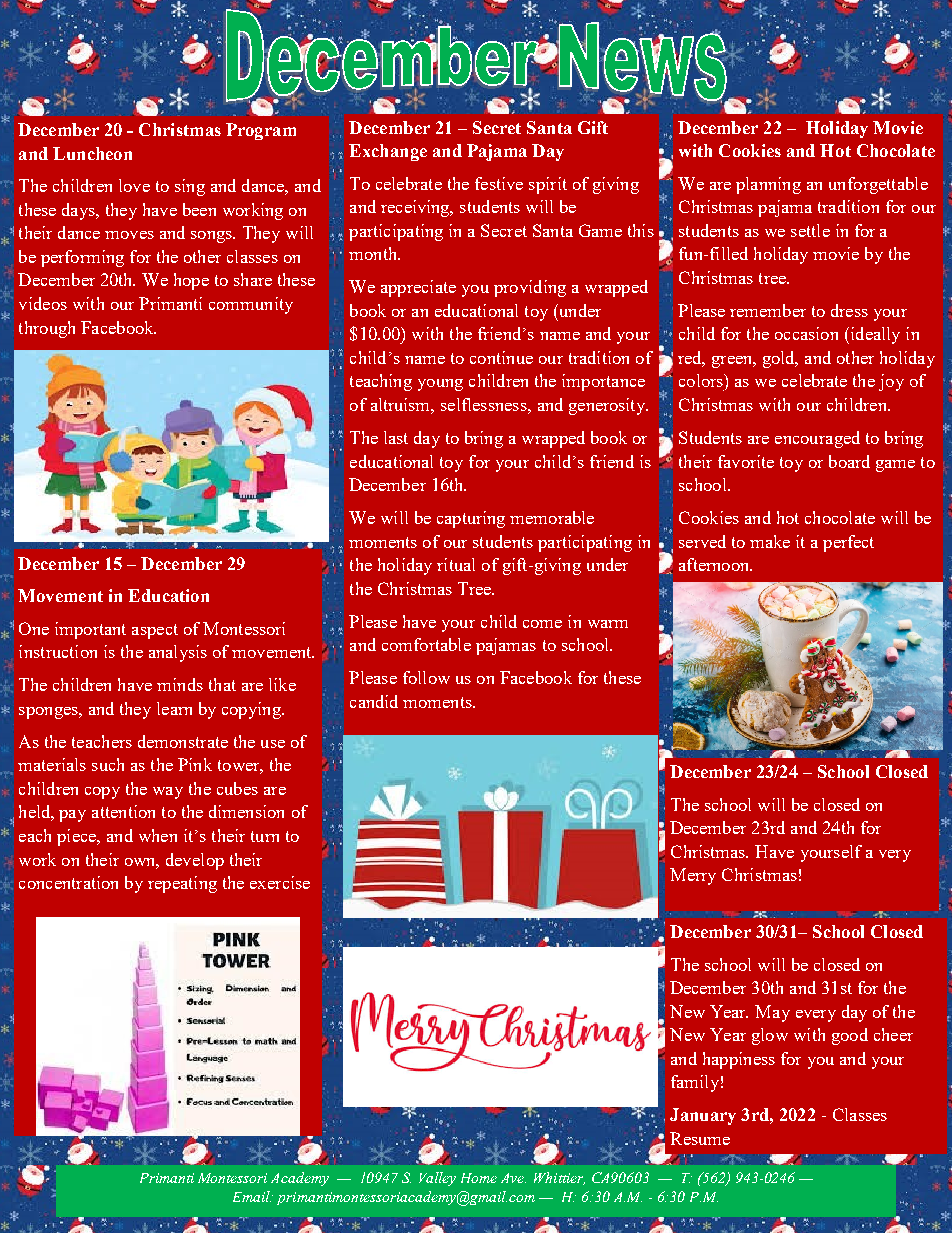 The height and width of the image is (1233, 952). Describe the element at coordinates (265, 836) in the image. I see `turn` at that location.
